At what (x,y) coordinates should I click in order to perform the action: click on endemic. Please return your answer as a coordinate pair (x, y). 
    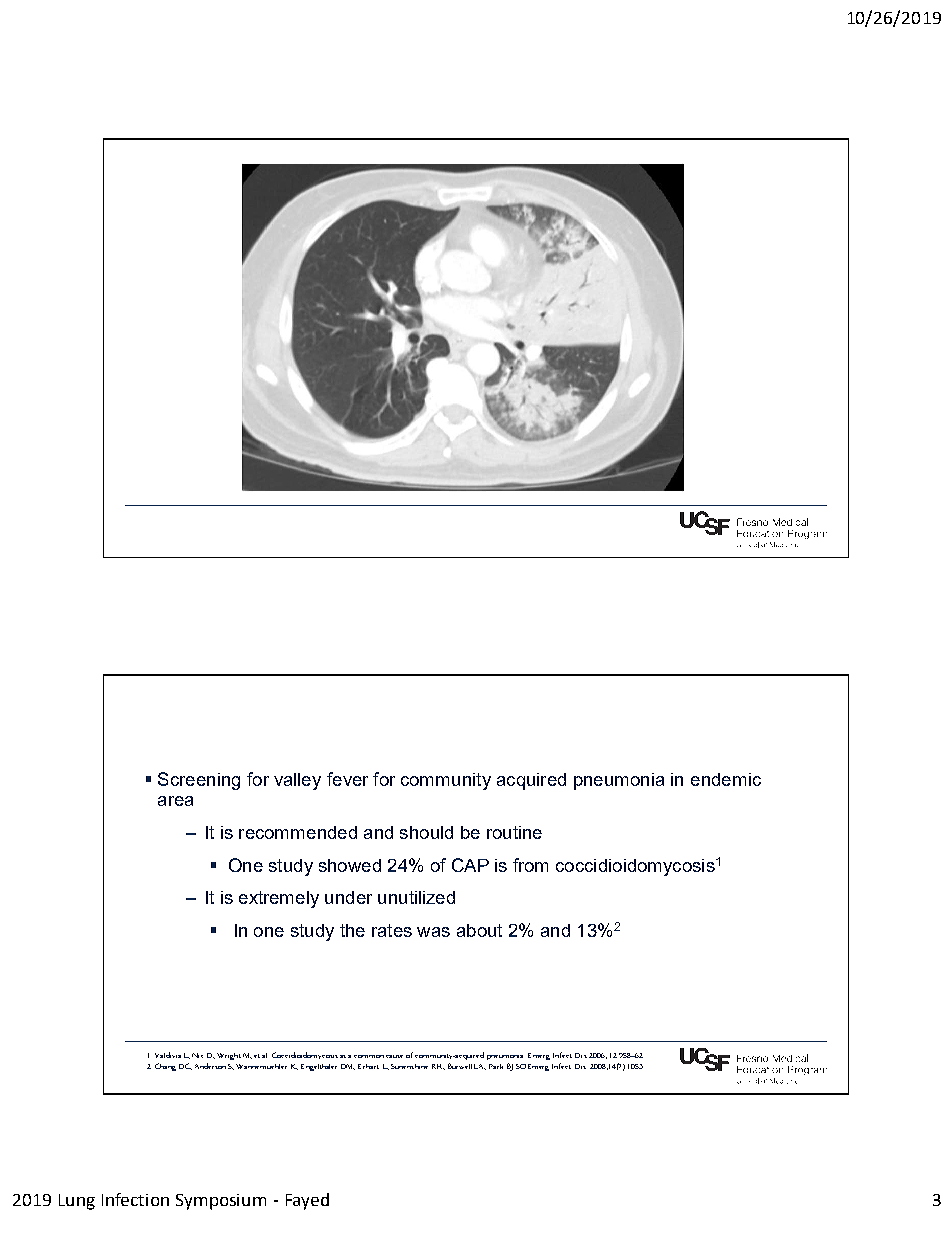
    Looking at the image, I should click on (726, 779).
